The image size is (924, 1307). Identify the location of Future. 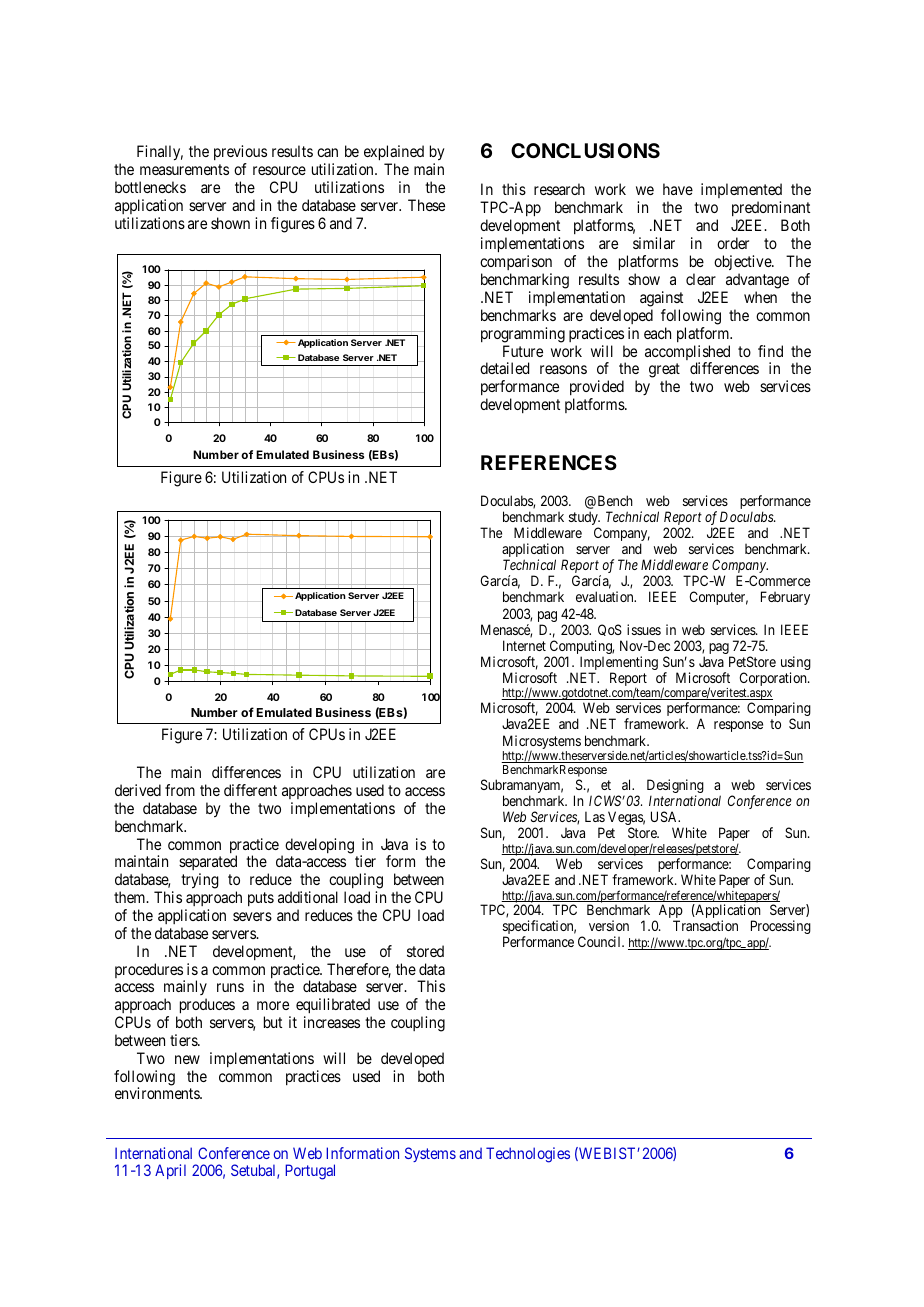
(523, 351).
